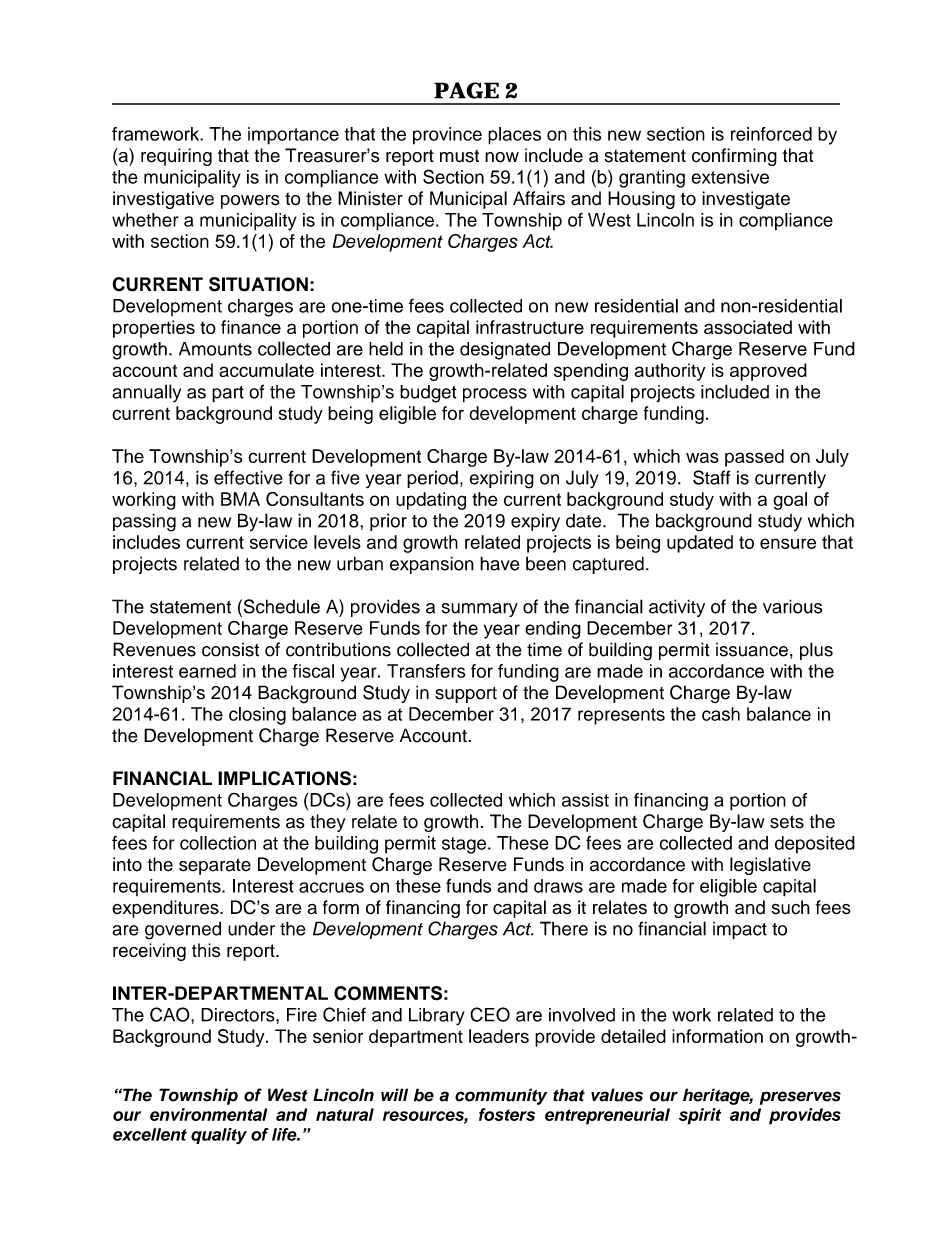 The image size is (952, 1233). What do you see at coordinates (501, 1096) in the page?
I see `community` at bounding box center [501, 1096].
